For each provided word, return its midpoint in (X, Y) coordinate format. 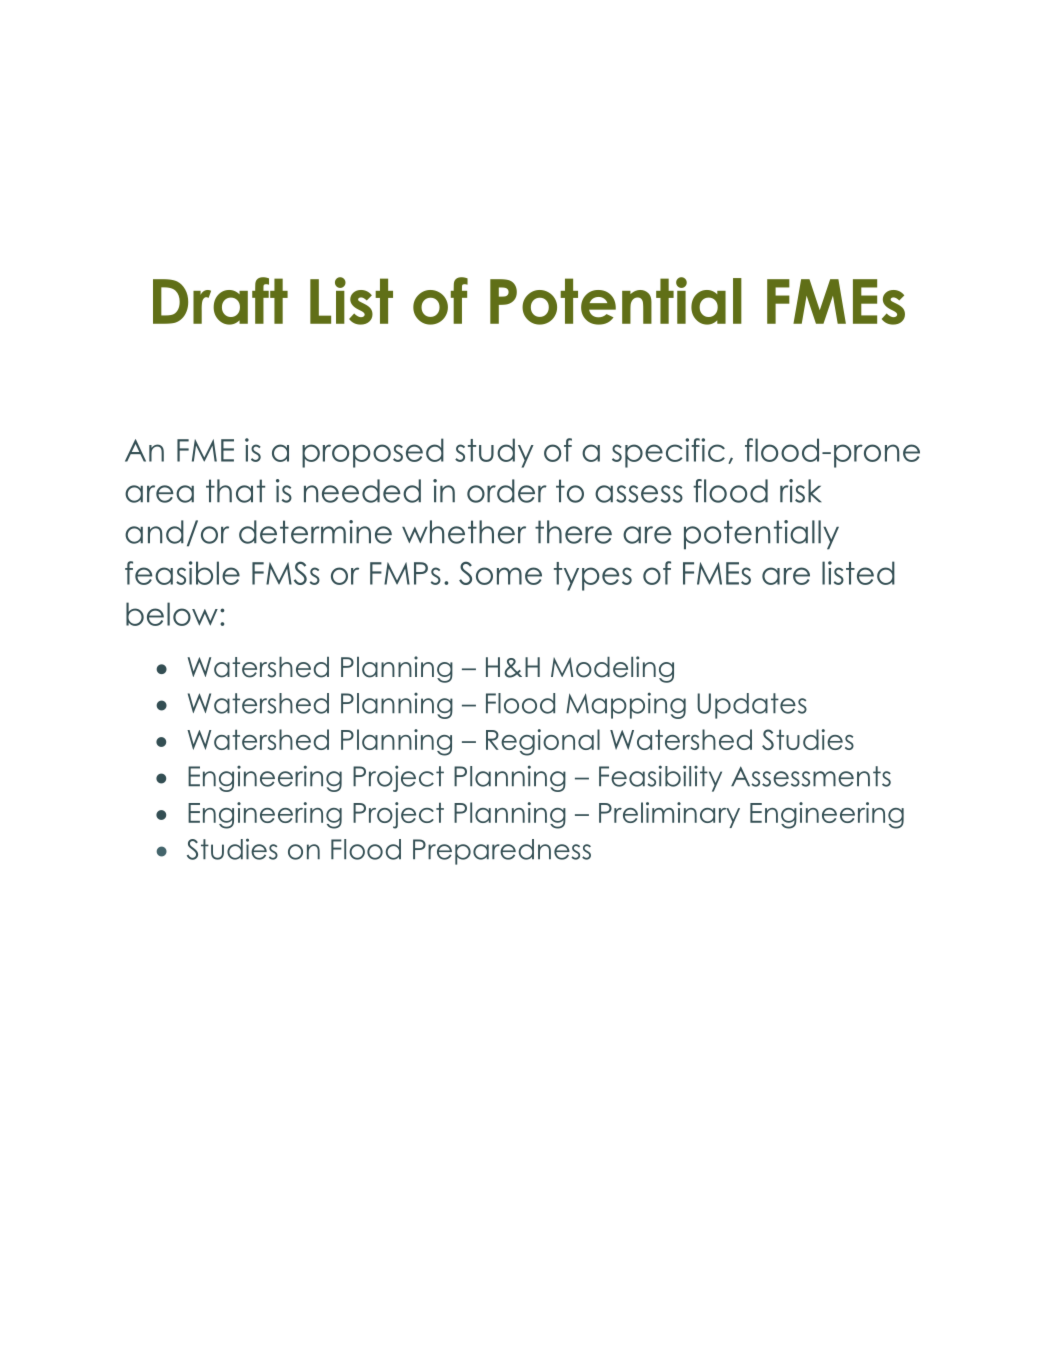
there (573, 532)
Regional (543, 742)
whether (464, 532)
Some (500, 573)
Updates (752, 706)
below (172, 614)
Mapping (626, 705)
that (235, 491)
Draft (220, 301)
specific (668, 453)
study (494, 453)
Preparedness (502, 852)
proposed (373, 453)
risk (800, 491)
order (507, 491)
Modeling (612, 669)
